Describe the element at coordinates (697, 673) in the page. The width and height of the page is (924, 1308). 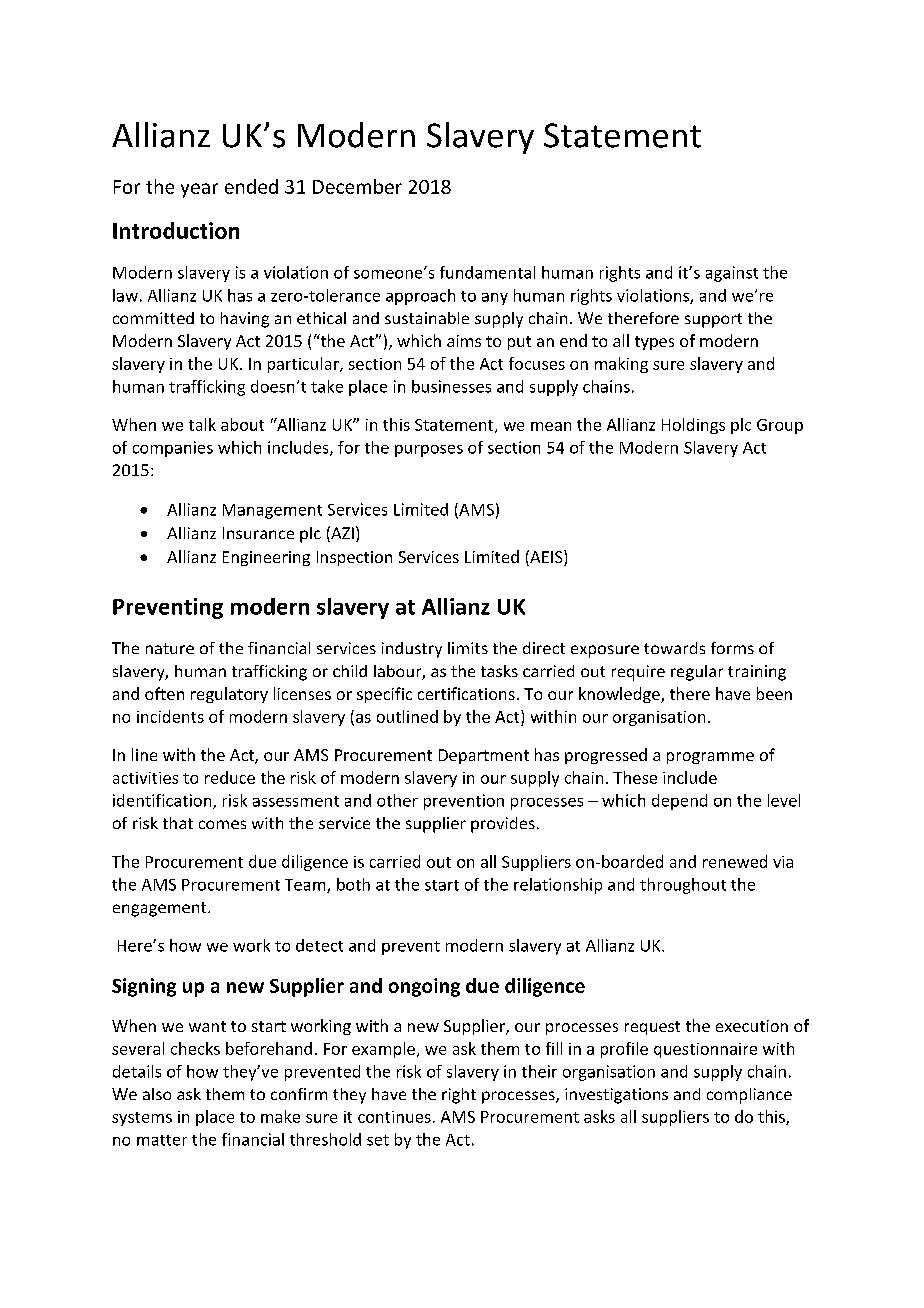
I see `regular` at that location.
